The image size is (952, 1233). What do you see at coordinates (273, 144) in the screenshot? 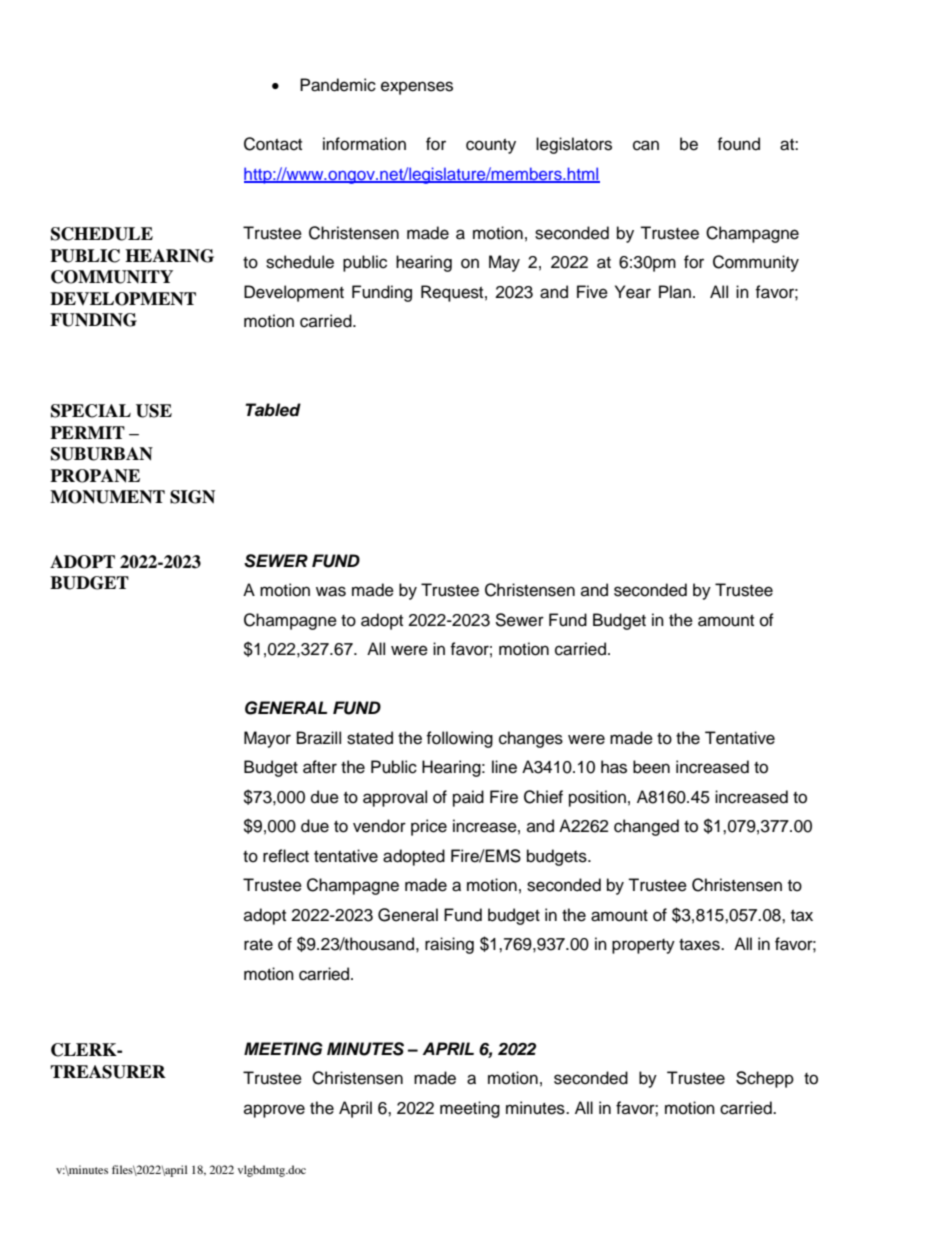
I see `Contact` at bounding box center [273, 144].
